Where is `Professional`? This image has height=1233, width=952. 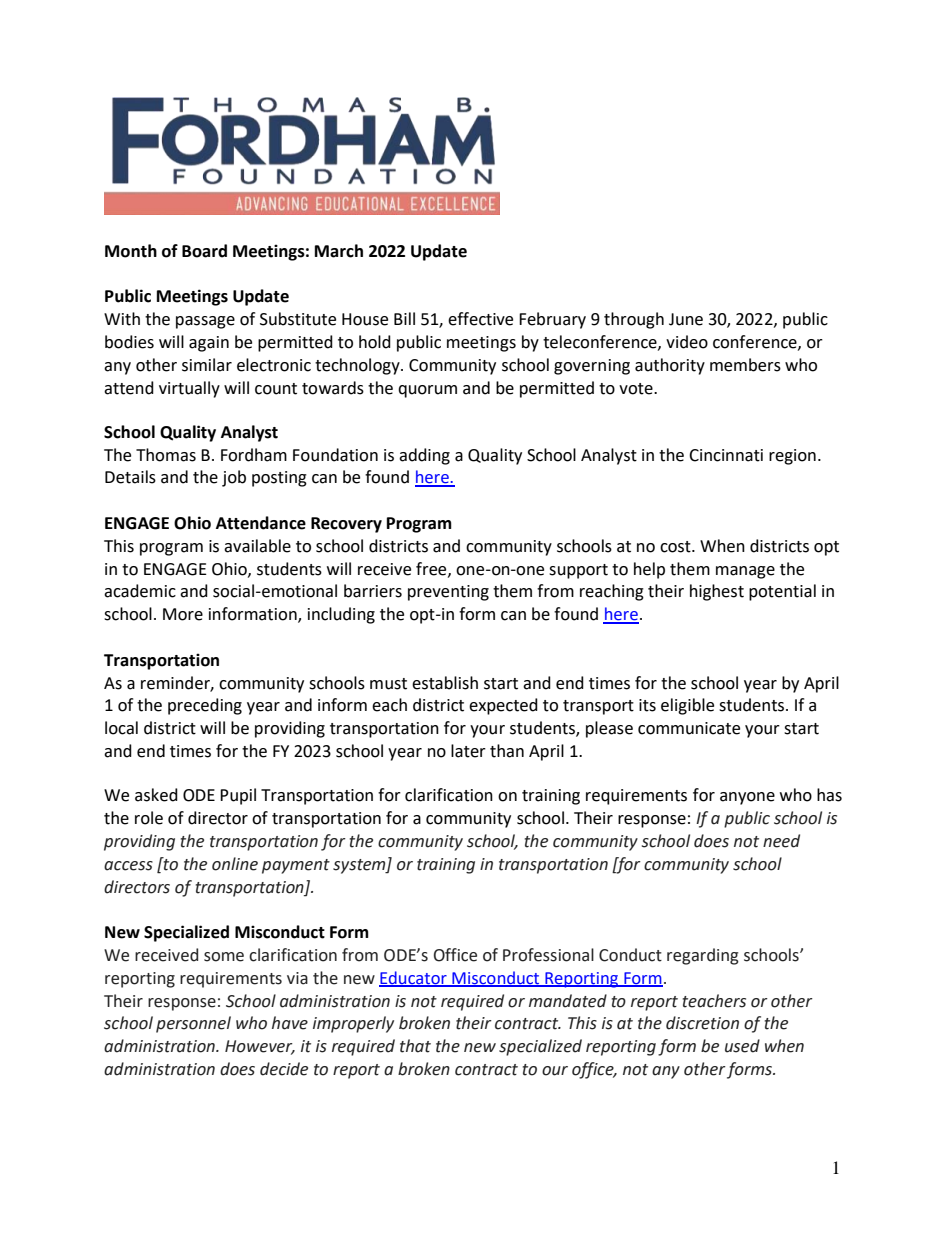 Professional is located at coordinates (548, 955).
